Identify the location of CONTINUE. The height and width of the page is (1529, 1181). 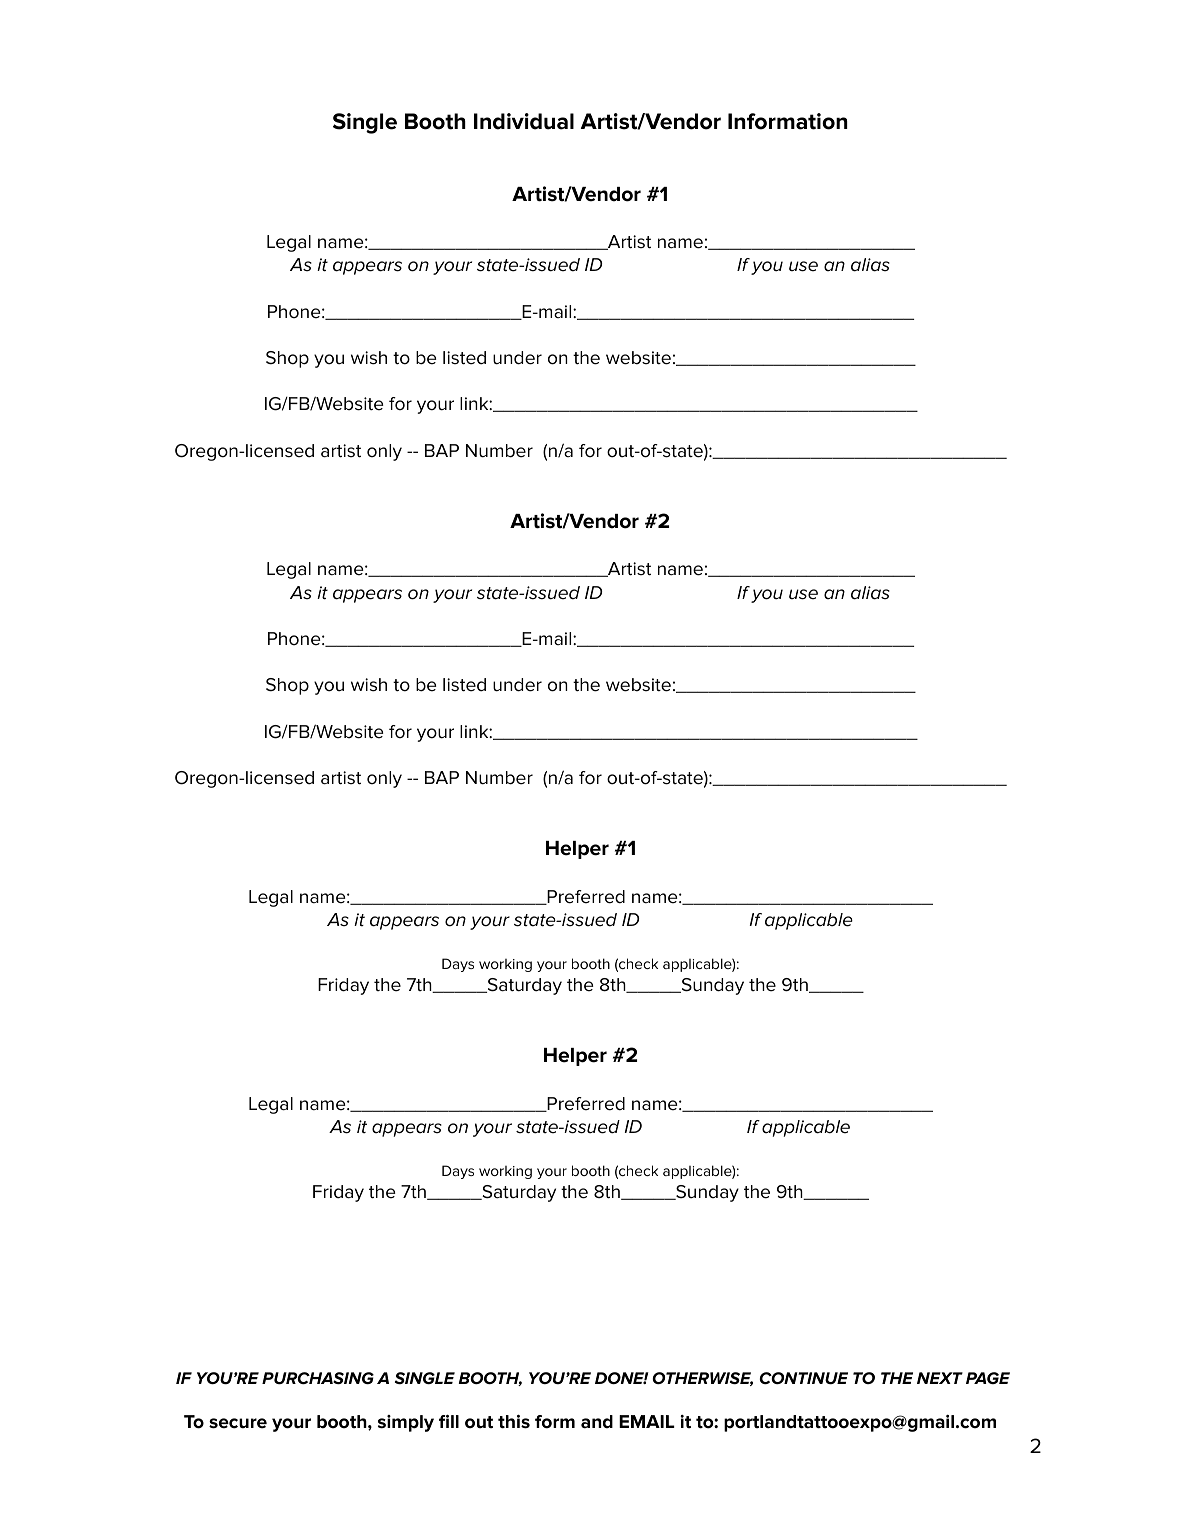
(803, 1378).
